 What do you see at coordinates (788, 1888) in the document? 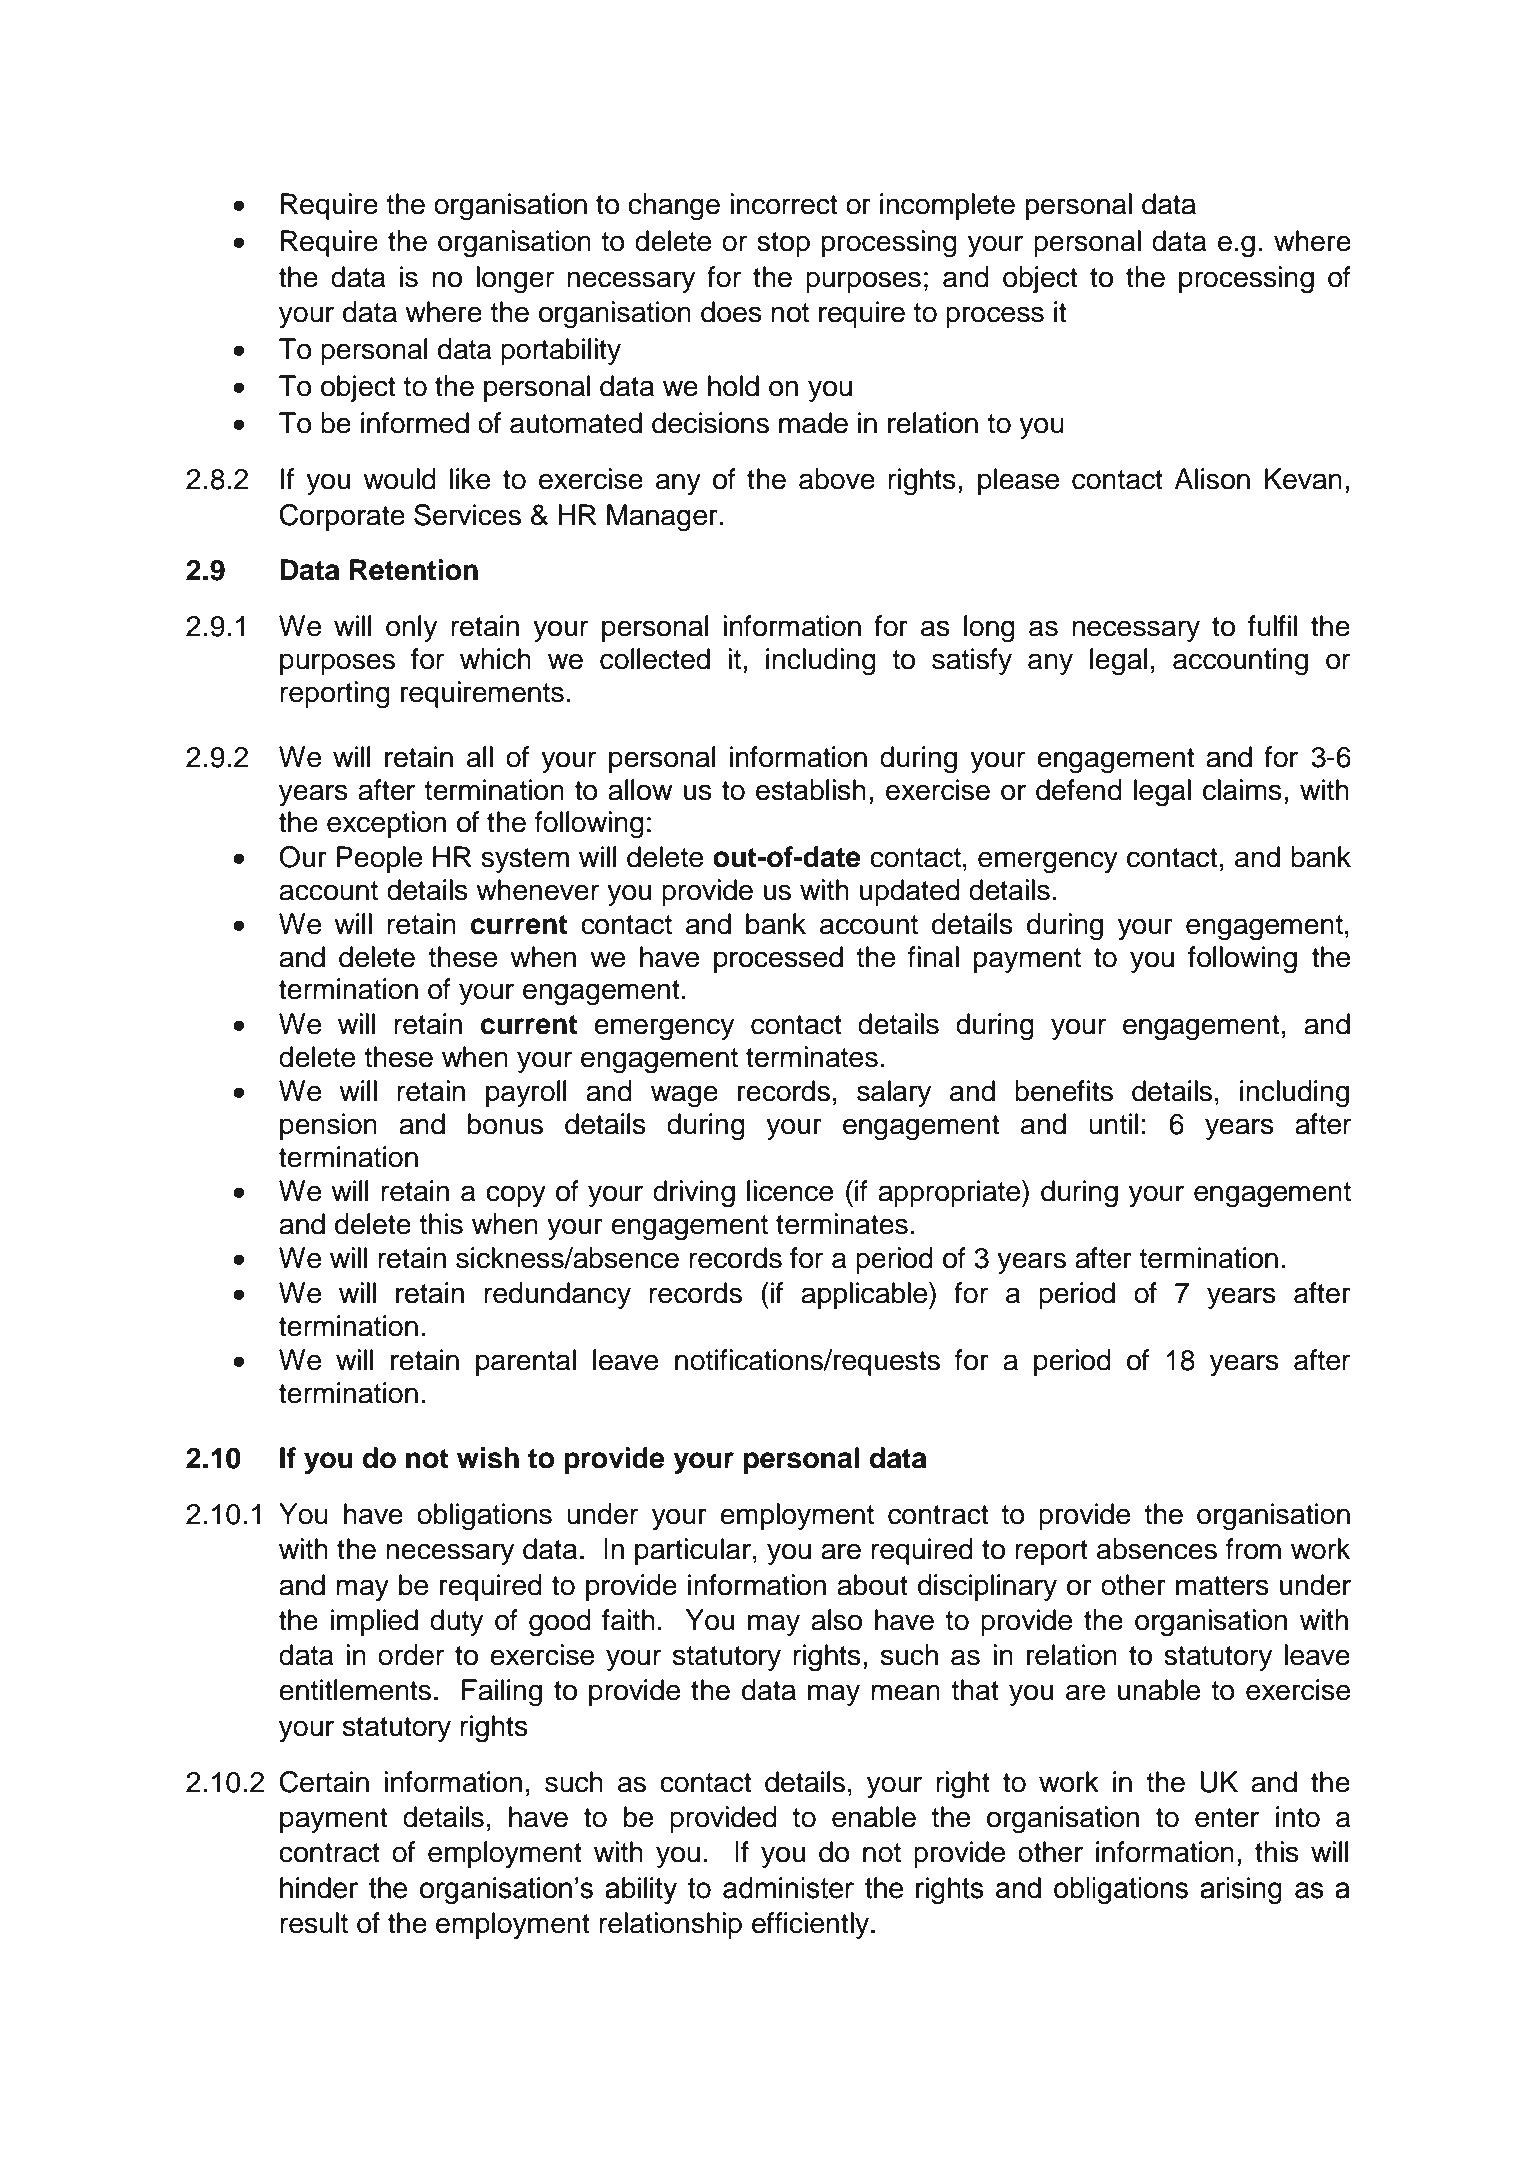
I see `administer` at bounding box center [788, 1888].
